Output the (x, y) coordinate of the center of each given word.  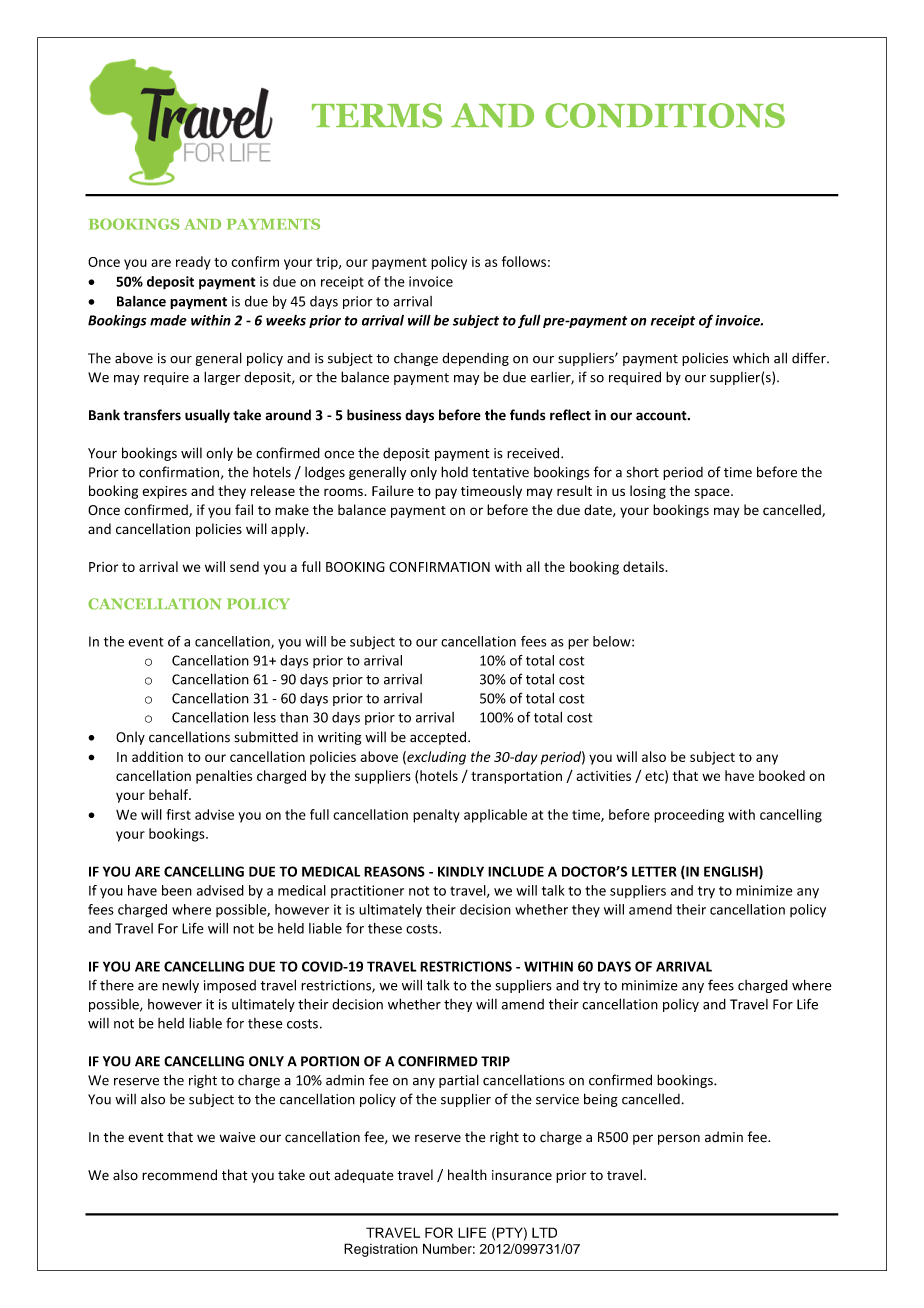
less (265, 717)
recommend (179, 1175)
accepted (439, 738)
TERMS (377, 115)
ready (193, 263)
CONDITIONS (665, 115)
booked (782, 775)
